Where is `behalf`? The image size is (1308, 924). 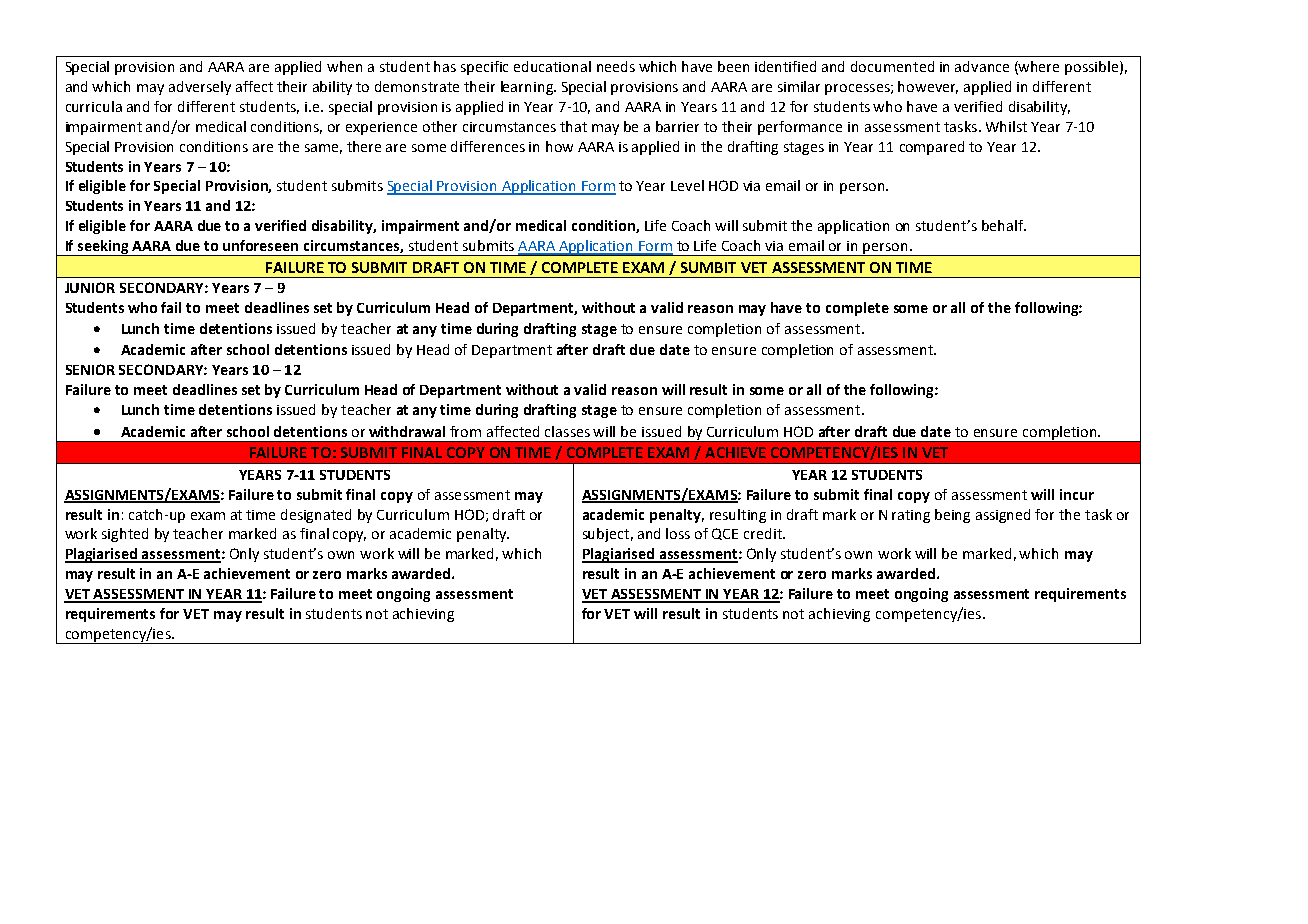
behalf is located at coordinates (1004, 225).
